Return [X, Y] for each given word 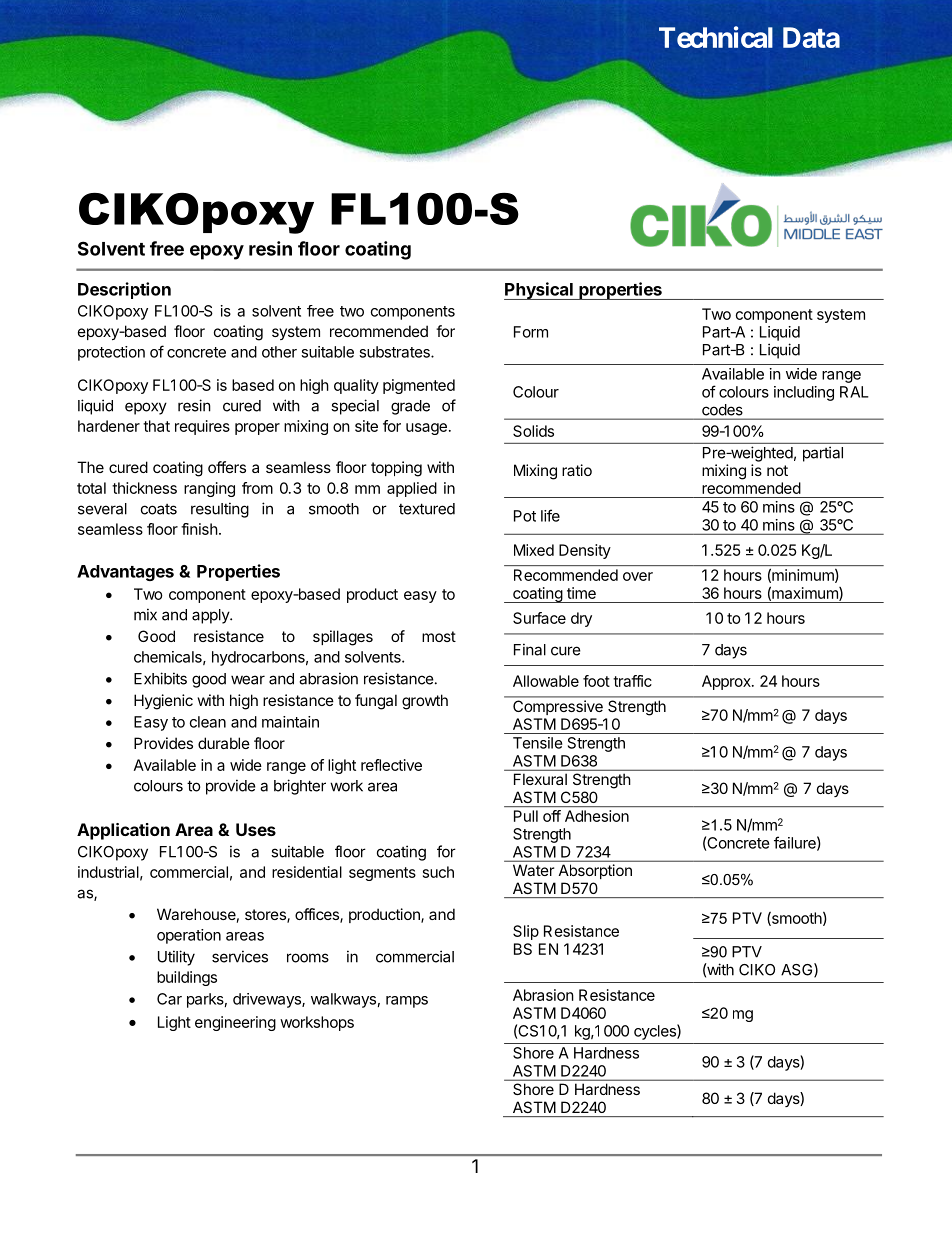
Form [531, 332]
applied [412, 489]
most [439, 636]
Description [124, 290]
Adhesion [597, 816]
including [804, 393]
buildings [187, 978]
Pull [526, 816]
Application [123, 831]
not [777, 470]
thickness [144, 488]
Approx [727, 682]
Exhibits [160, 678]
